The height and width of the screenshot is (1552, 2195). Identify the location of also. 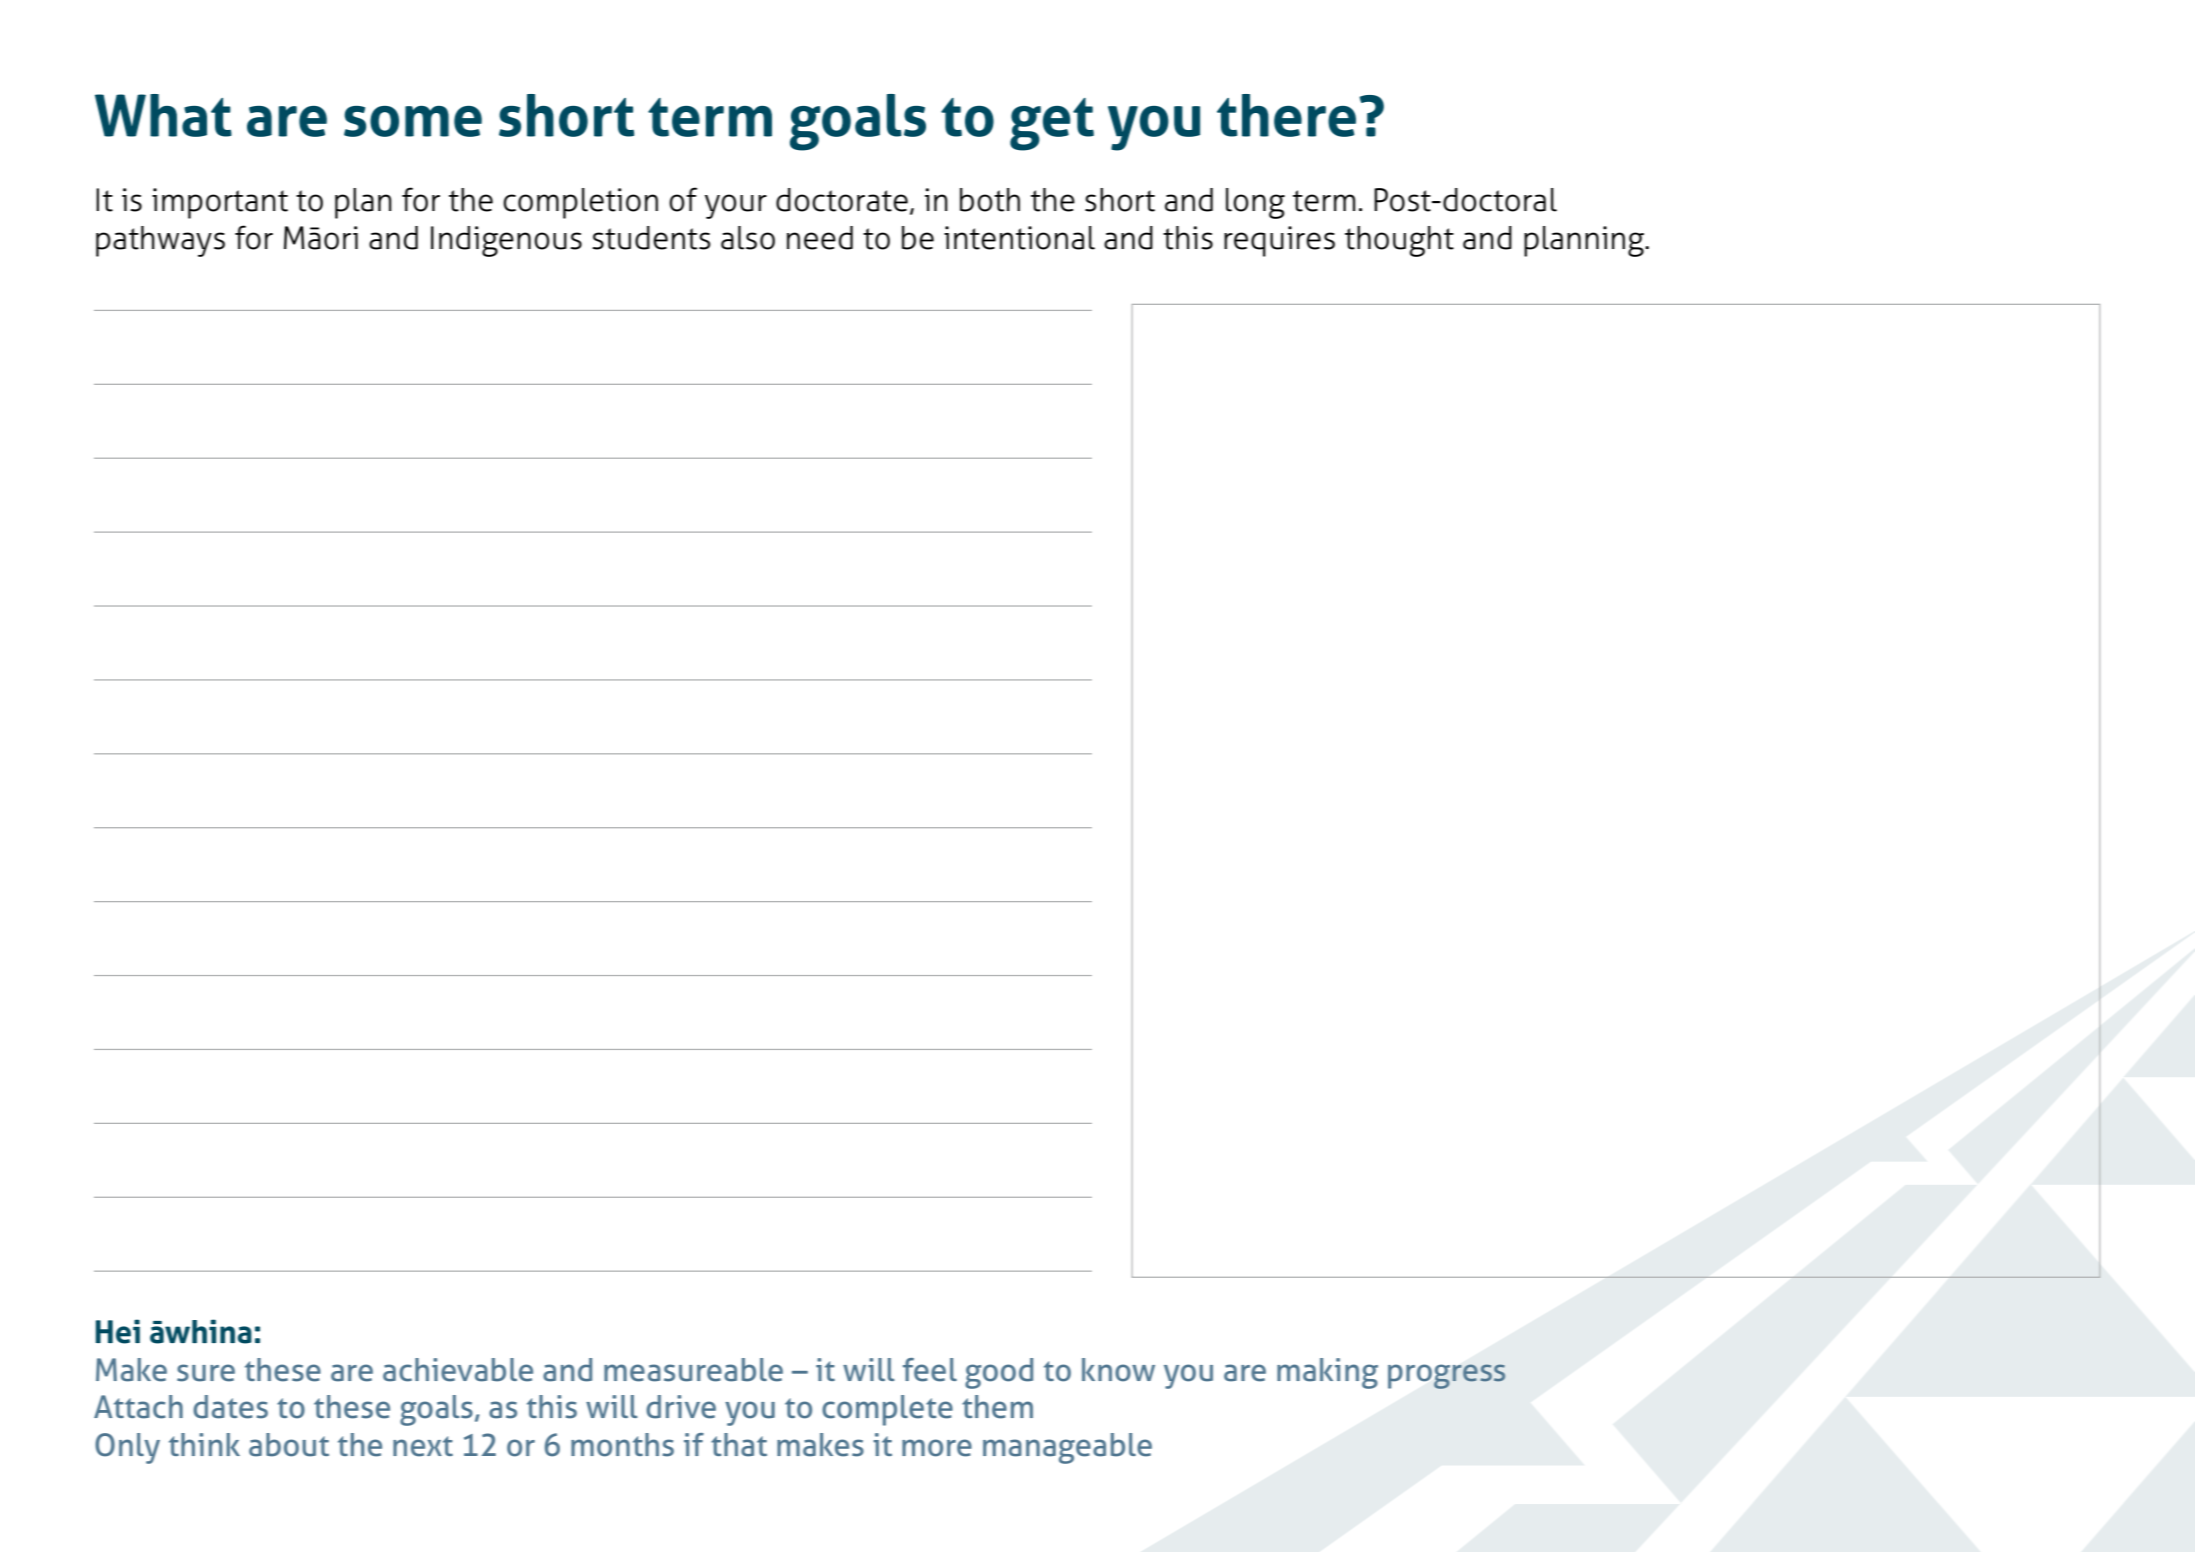
(748, 238).
